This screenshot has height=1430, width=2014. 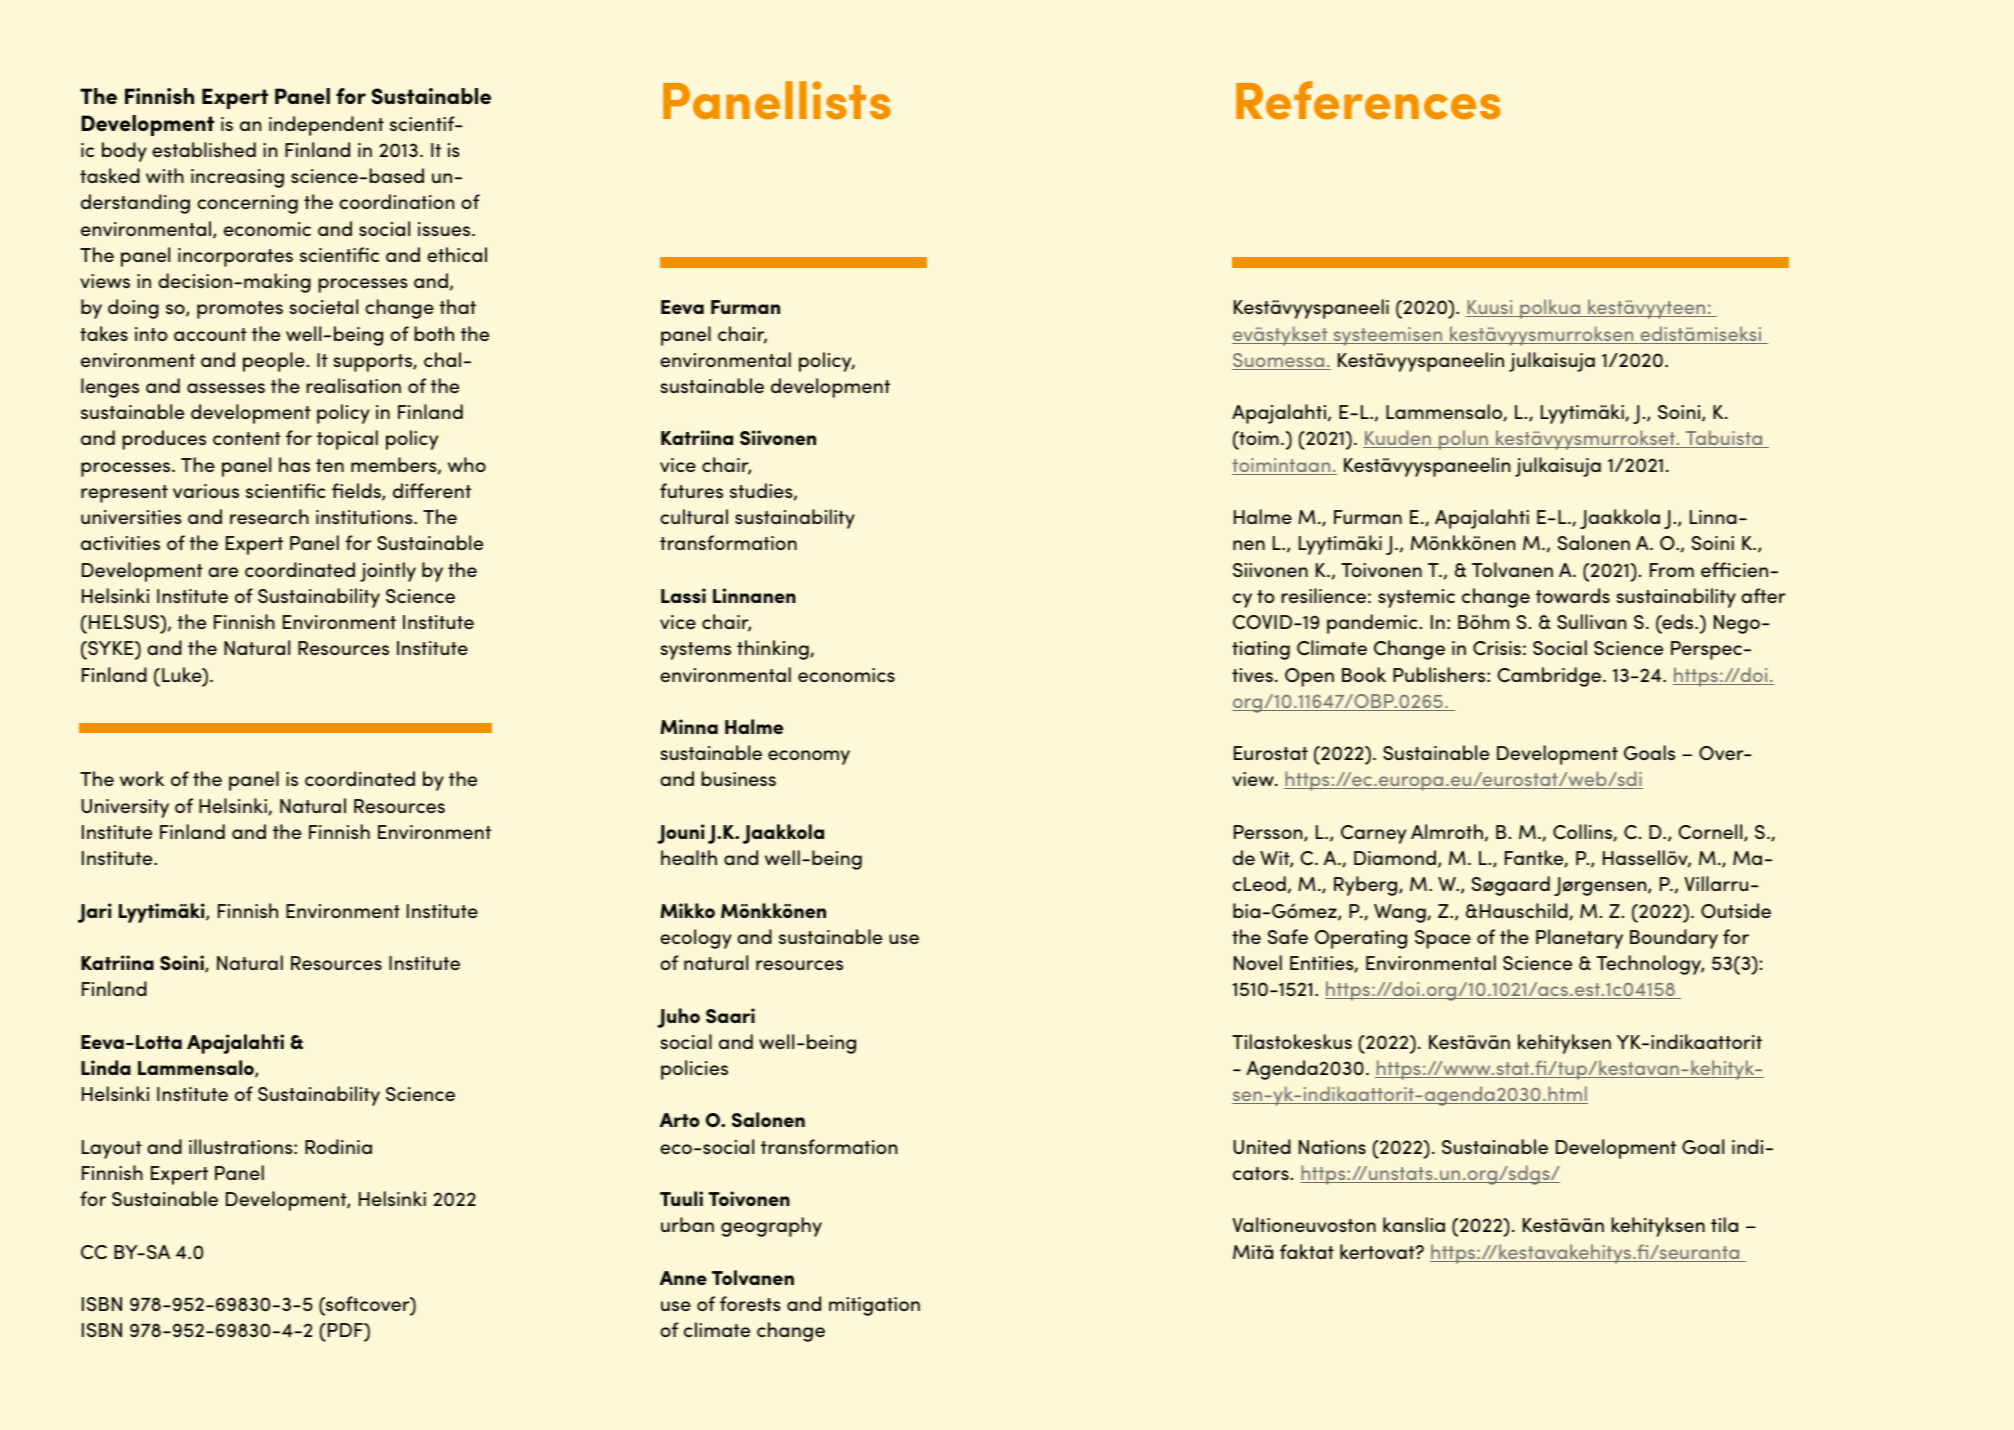 I want to click on Planetary, so click(x=1579, y=939).
